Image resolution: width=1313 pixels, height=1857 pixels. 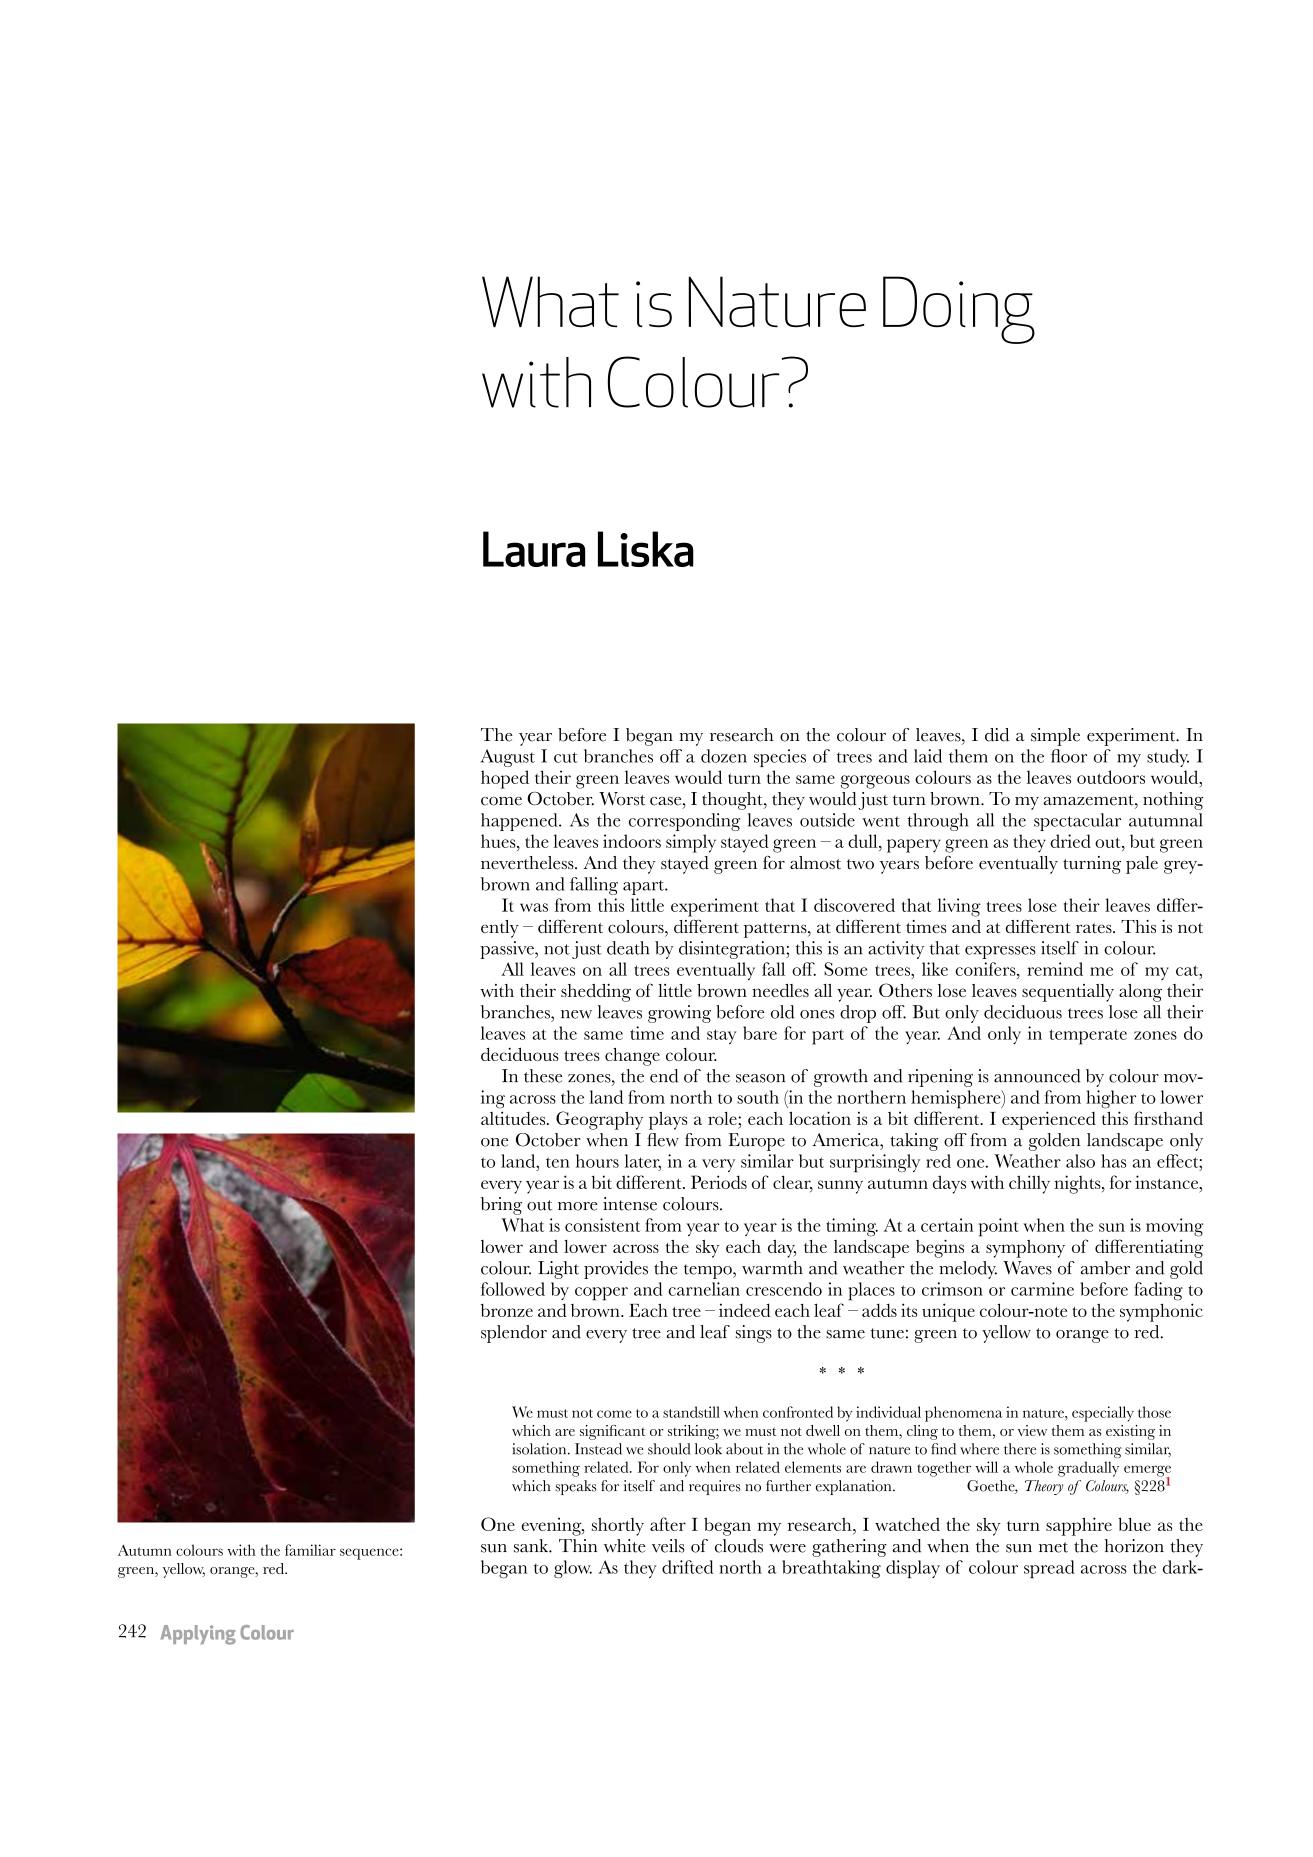 What do you see at coordinates (959, 310) in the screenshot?
I see `Doing` at bounding box center [959, 310].
